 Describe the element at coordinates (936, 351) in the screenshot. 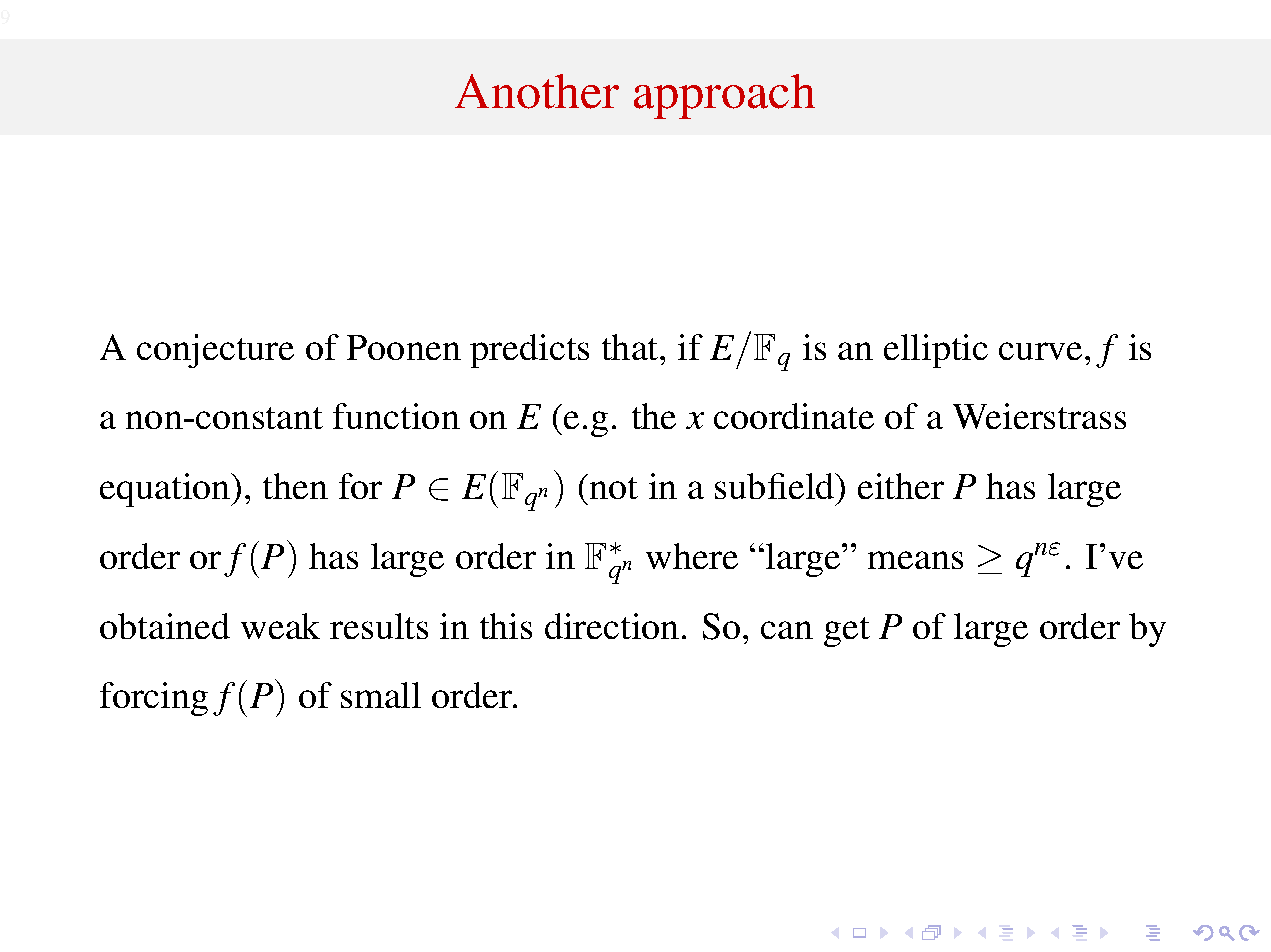

I see `elliptic` at that location.
